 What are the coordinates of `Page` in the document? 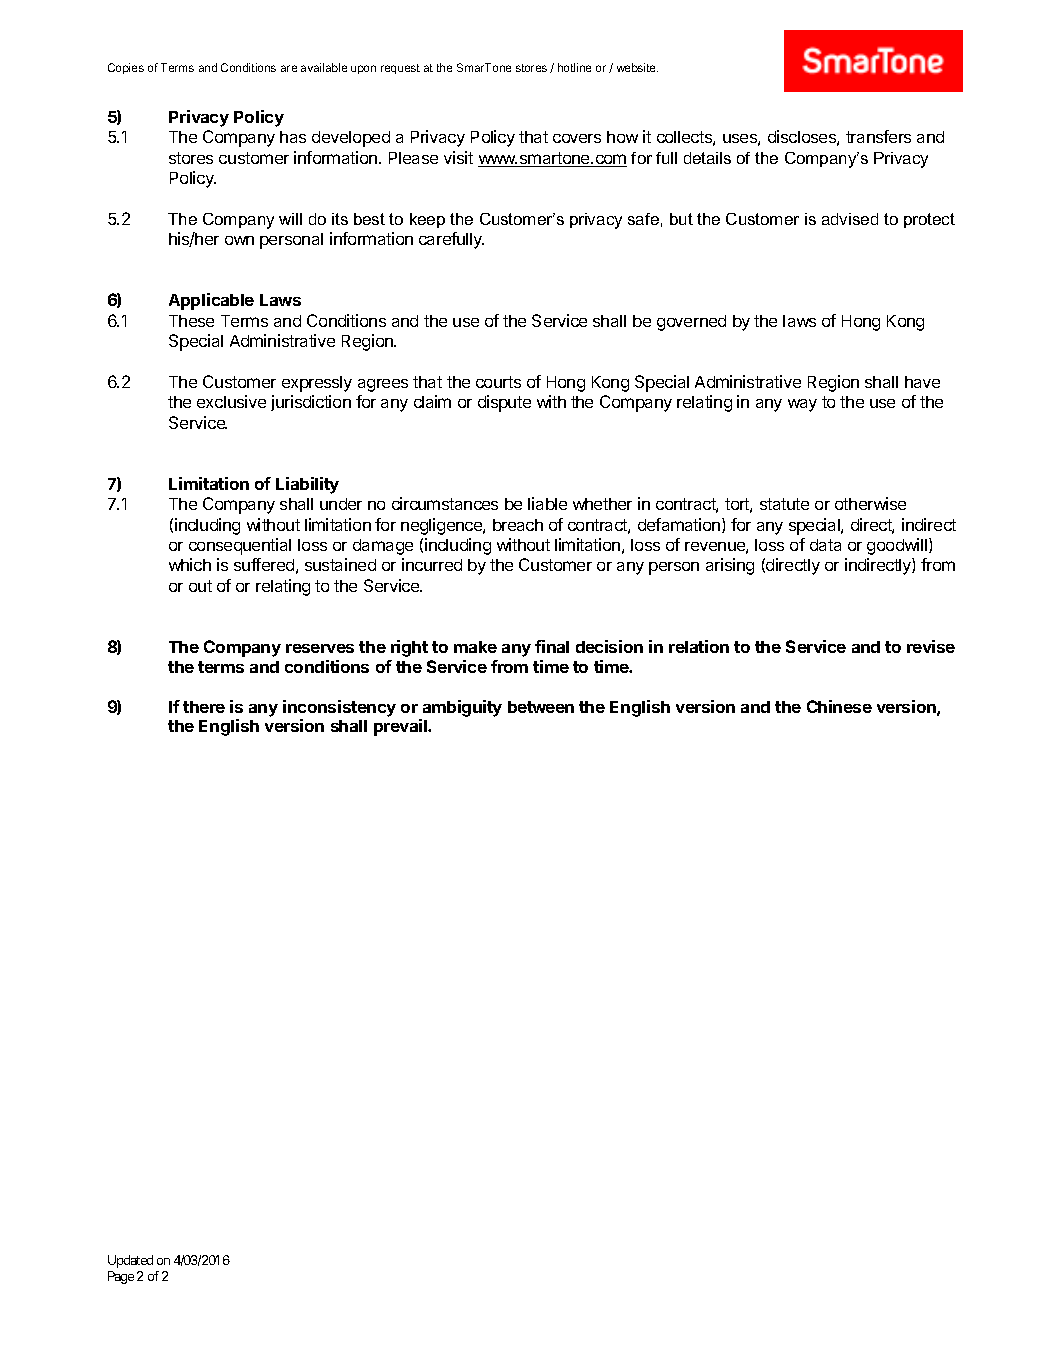 It's located at (121, 1277).
